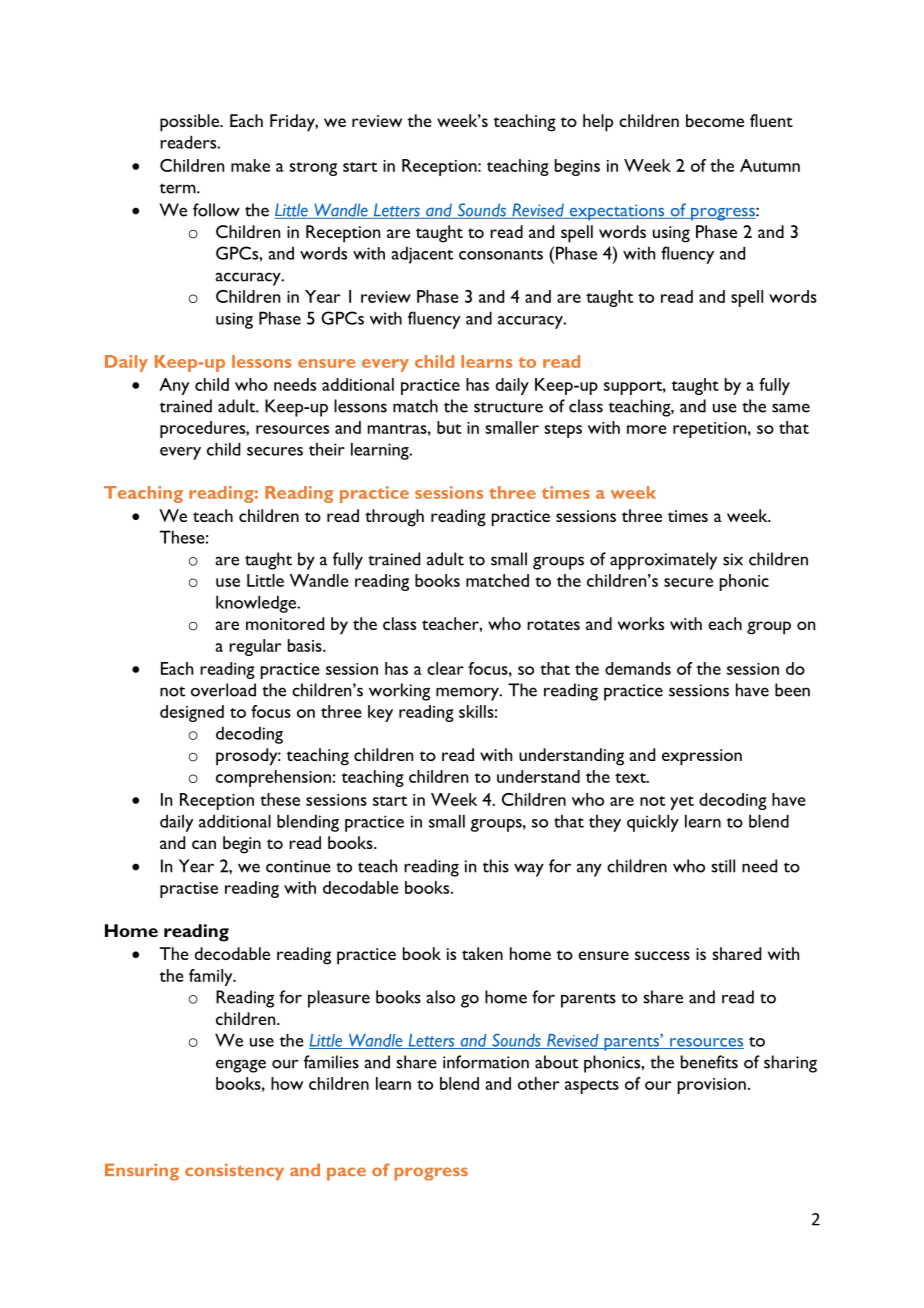 The image size is (924, 1308). What do you see at coordinates (496, 866) in the document?
I see `this` at bounding box center [496, 866].
